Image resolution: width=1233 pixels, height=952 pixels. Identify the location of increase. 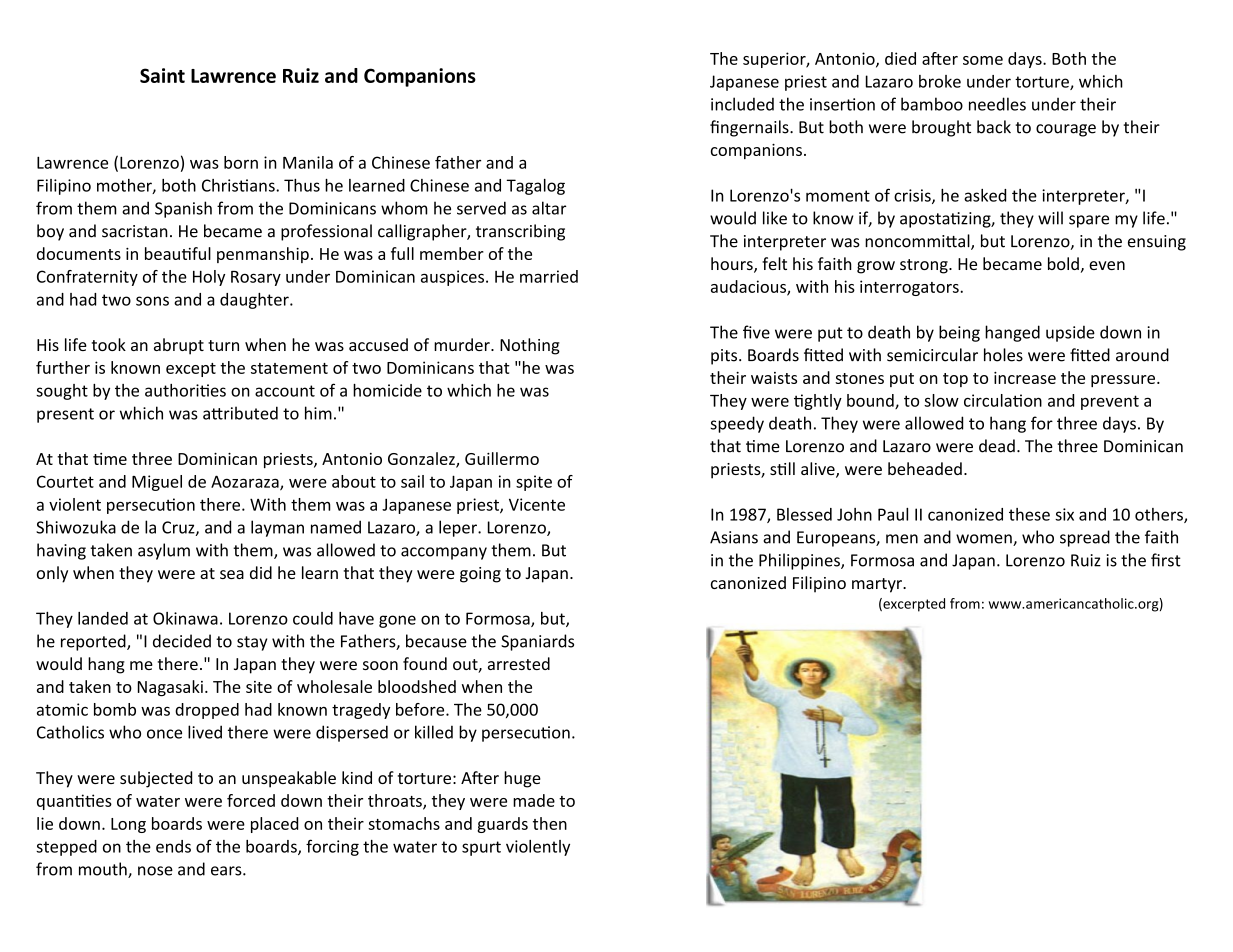
(1025, 378).
